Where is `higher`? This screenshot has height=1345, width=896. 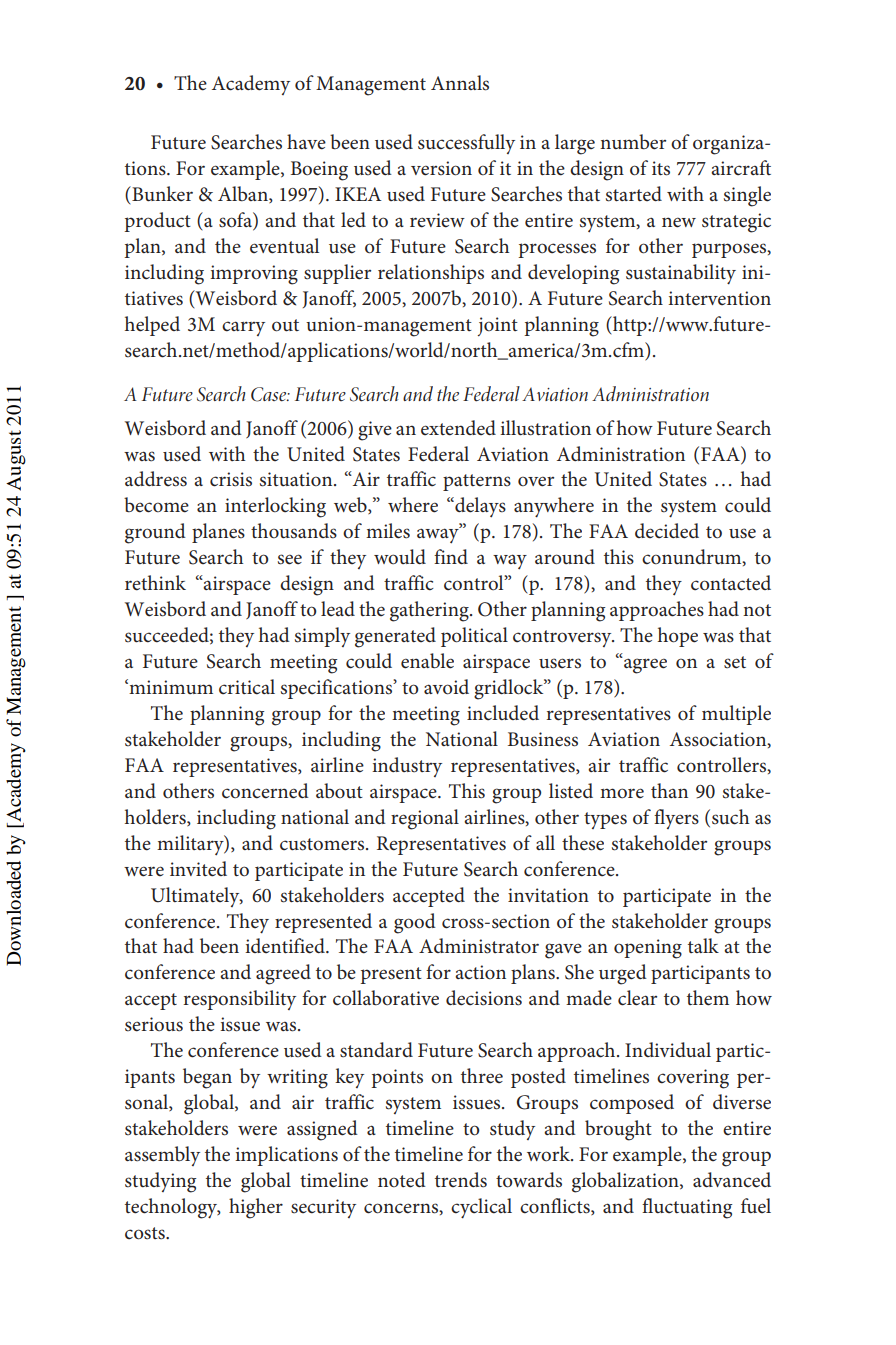
higher is located at coordinates (256, 1208).
